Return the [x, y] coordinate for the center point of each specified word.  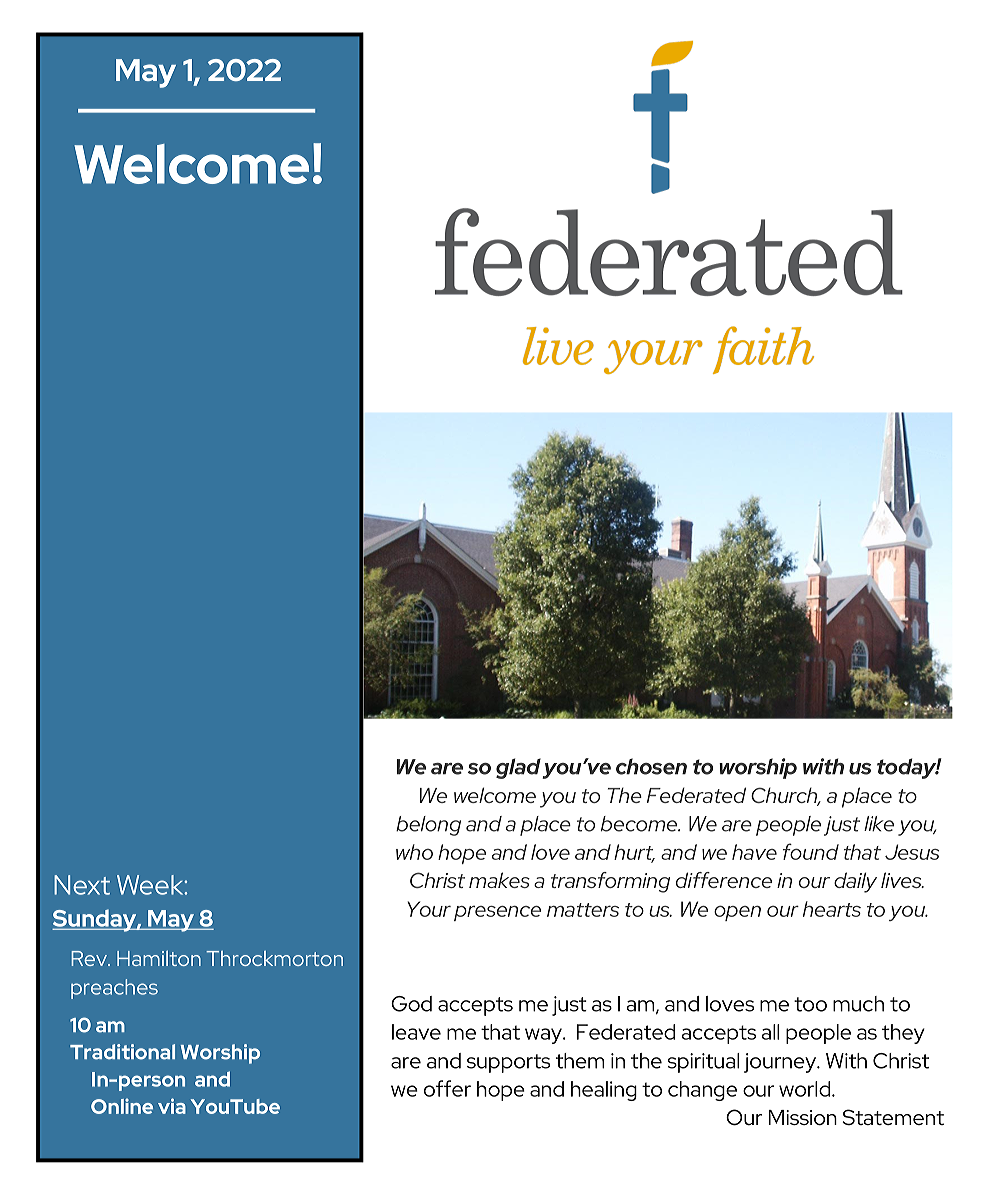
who [414, 852]
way [544, 1036]
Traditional [122, 1052]
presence [497, 913]
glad [518, 768]
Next [82, 885]
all [770, 1032]
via [172, 1106]
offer [447, 1088]
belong [428, 826]
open [737, 913]
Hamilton [159, 958]
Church [785, 796]
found [811, 851]
